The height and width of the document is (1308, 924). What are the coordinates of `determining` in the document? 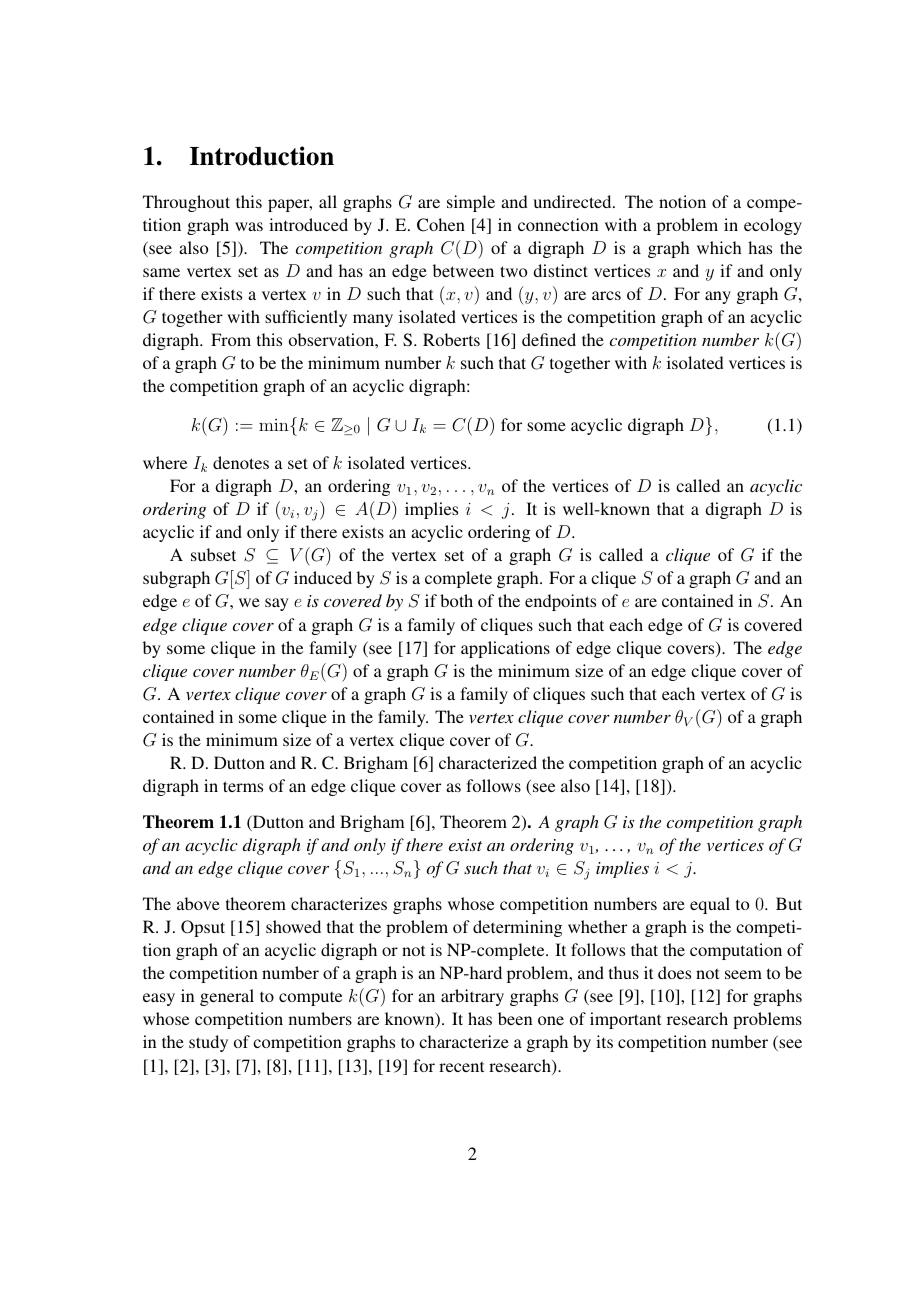 It's located at (517, 928).
